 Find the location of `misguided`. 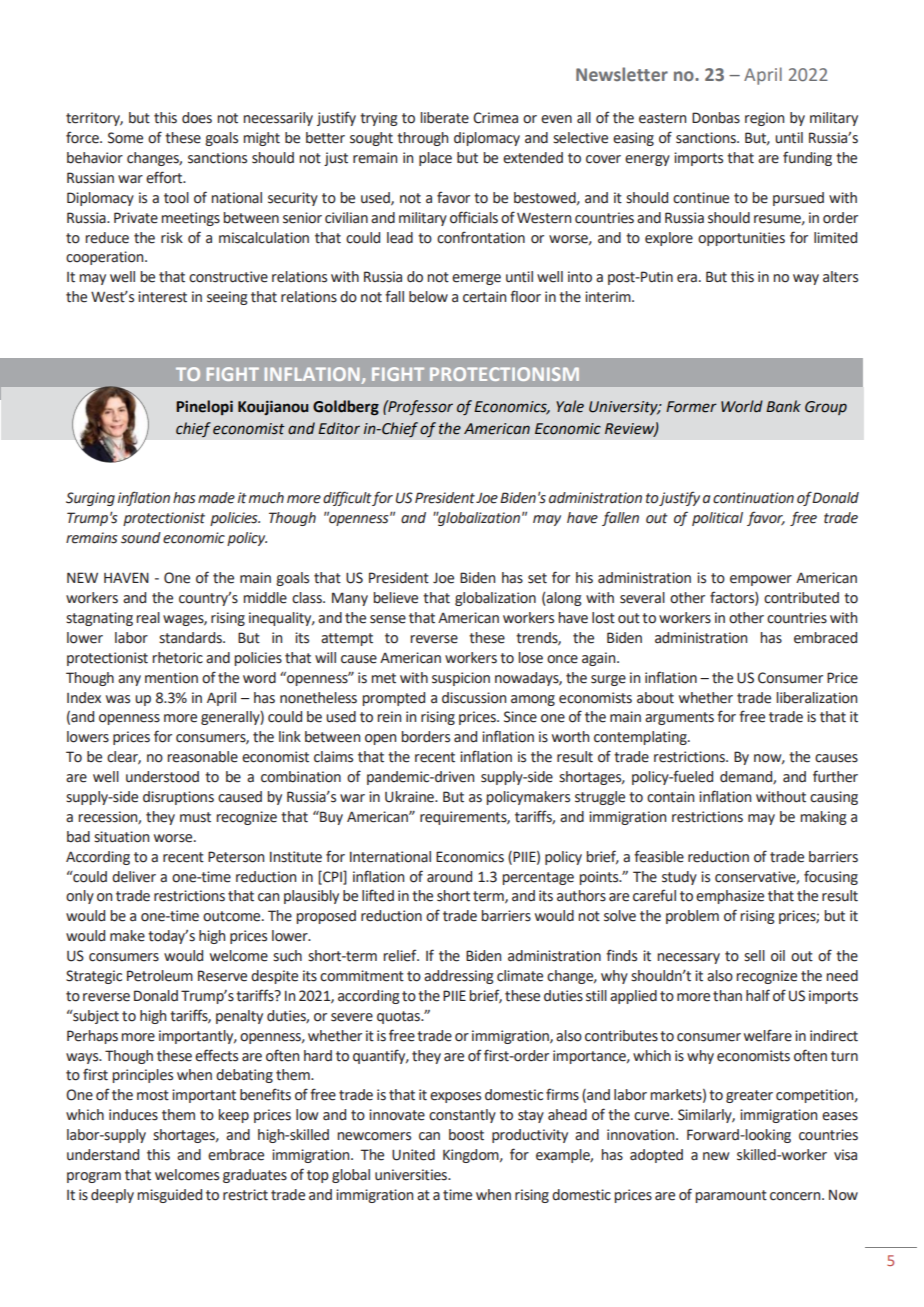

misguided is located at coordinates (169, 1196).
